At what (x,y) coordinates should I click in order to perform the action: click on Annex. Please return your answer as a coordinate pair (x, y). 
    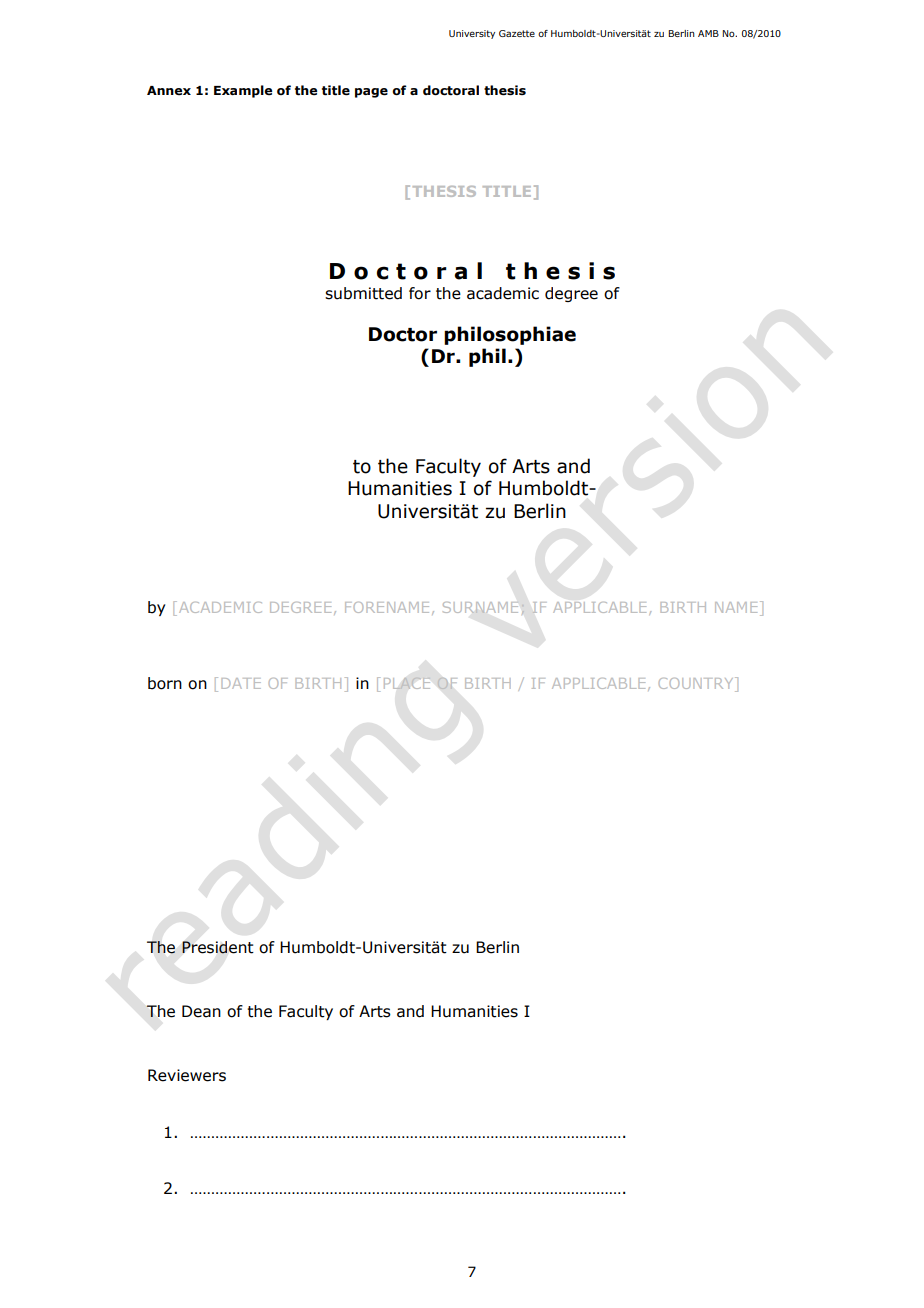
    Looking at the image, I should click on (169, 91).
